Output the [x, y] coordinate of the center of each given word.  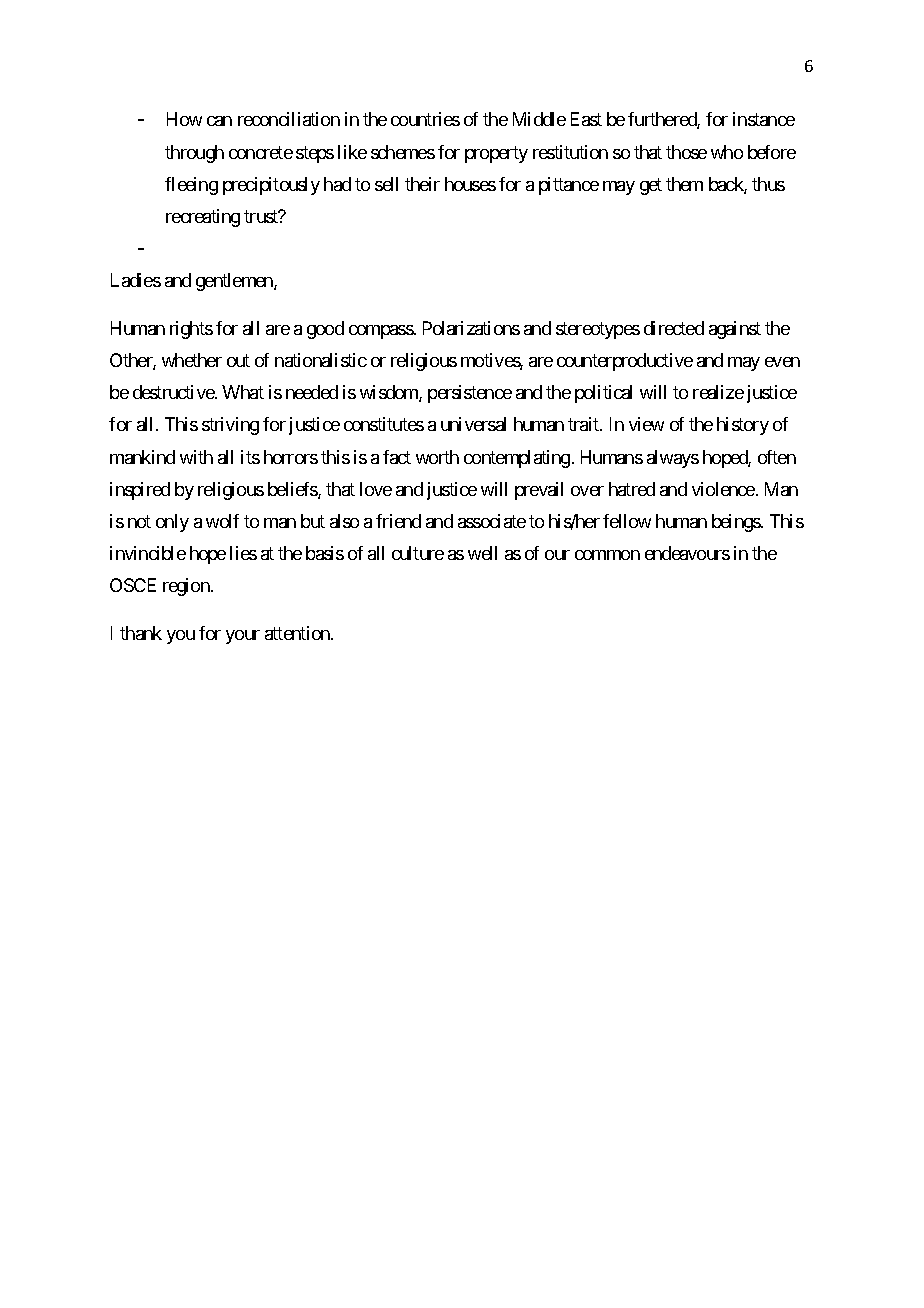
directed [674, 328]
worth [437, 457]
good [325, 330]
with [196, 457]
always [673, 459]
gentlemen [235, 282]
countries [425, 119]
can [219, 121]
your [243, 637]
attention [298, 633]
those [686, 152]
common [607, 555]
